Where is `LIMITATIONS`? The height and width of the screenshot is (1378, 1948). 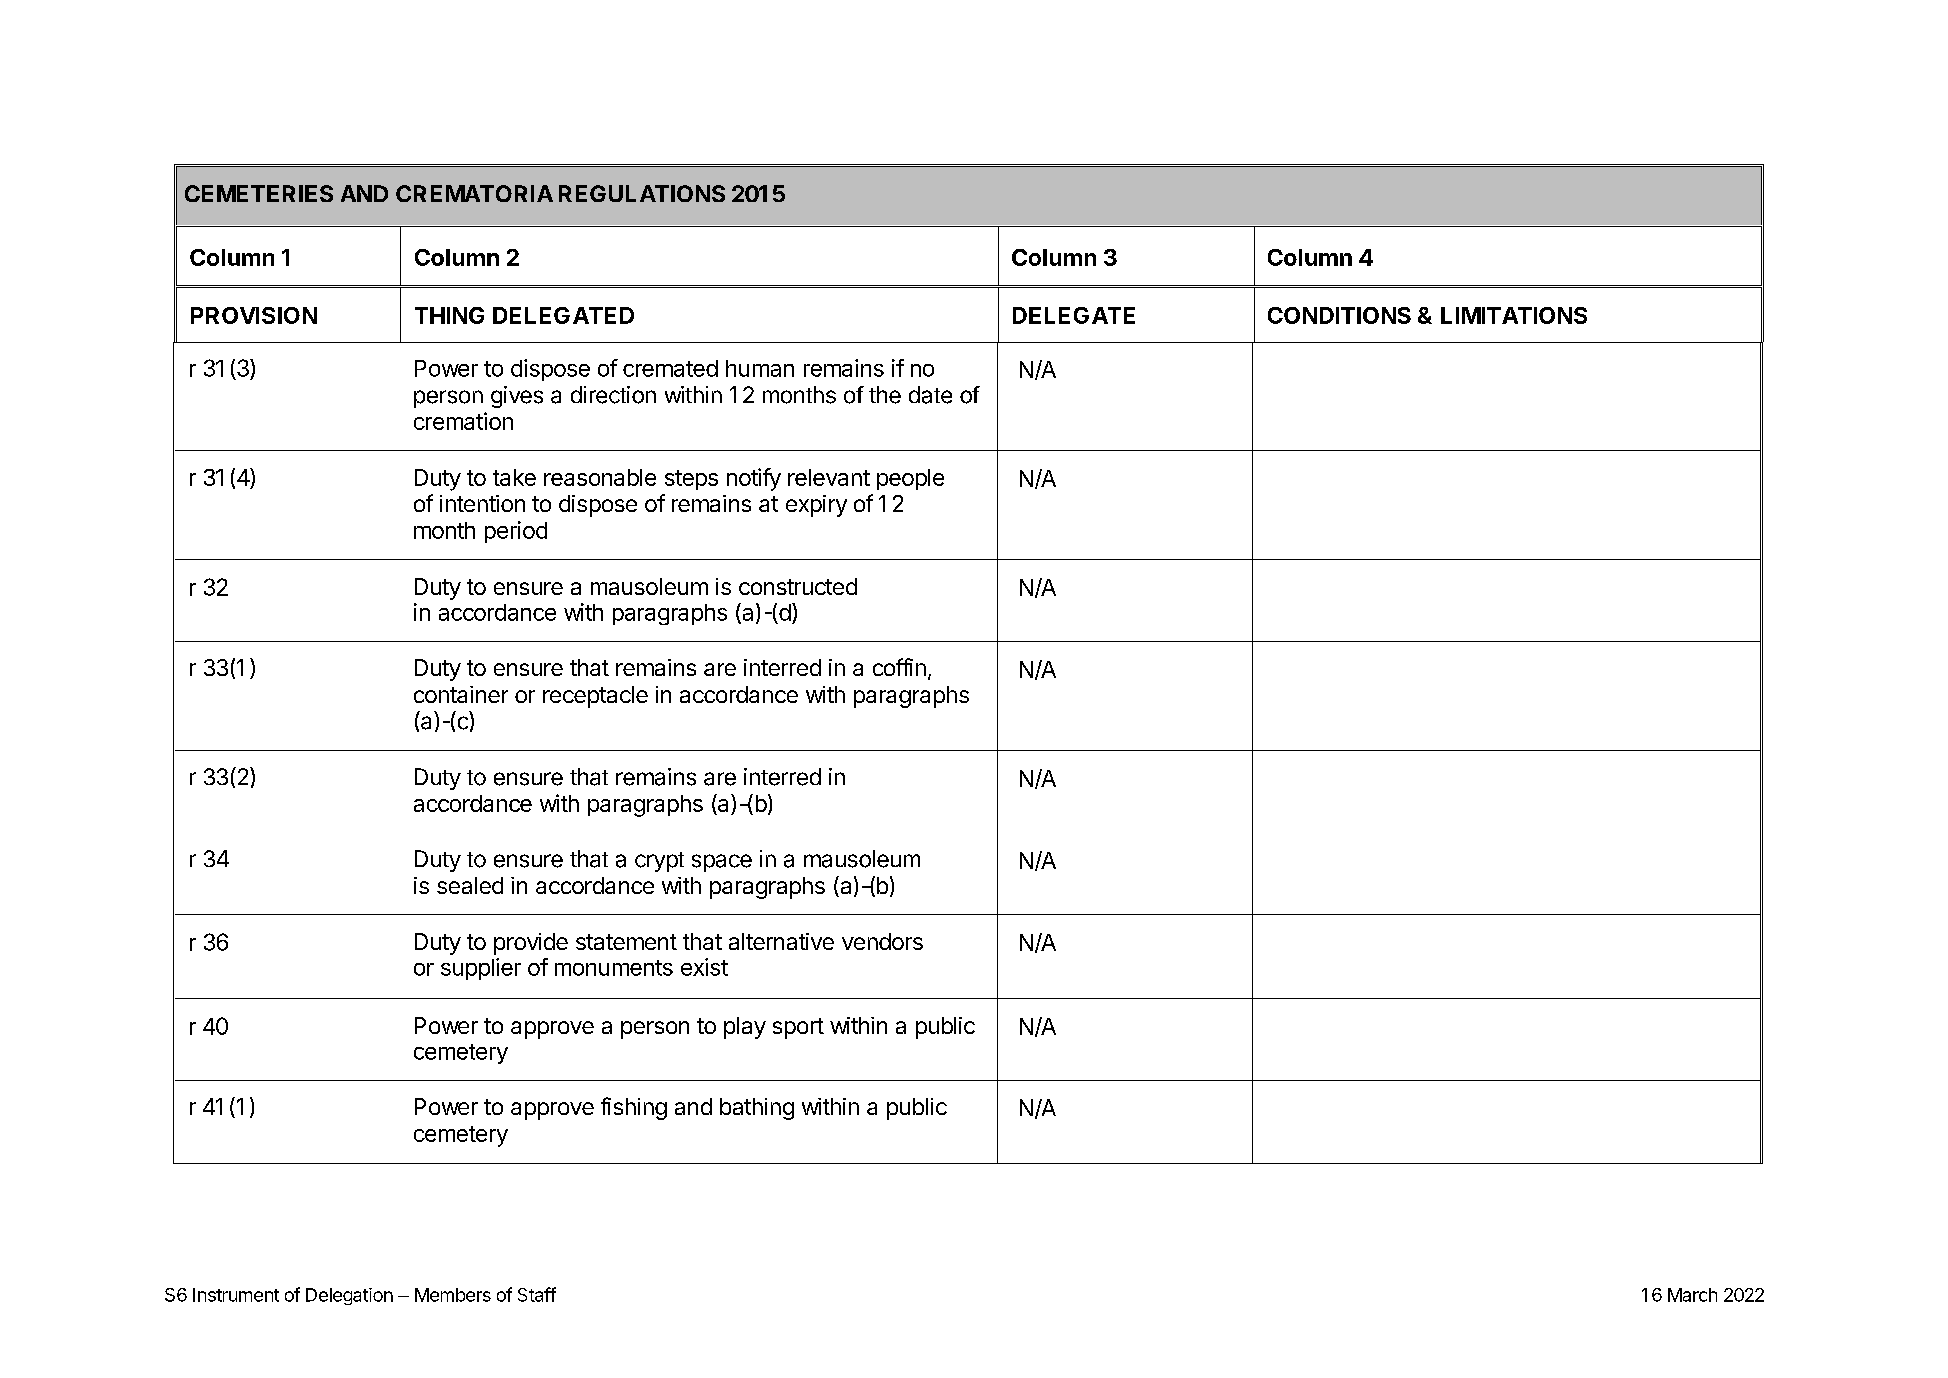 LIMITATIONS is located at coordinates (1514, 315).
